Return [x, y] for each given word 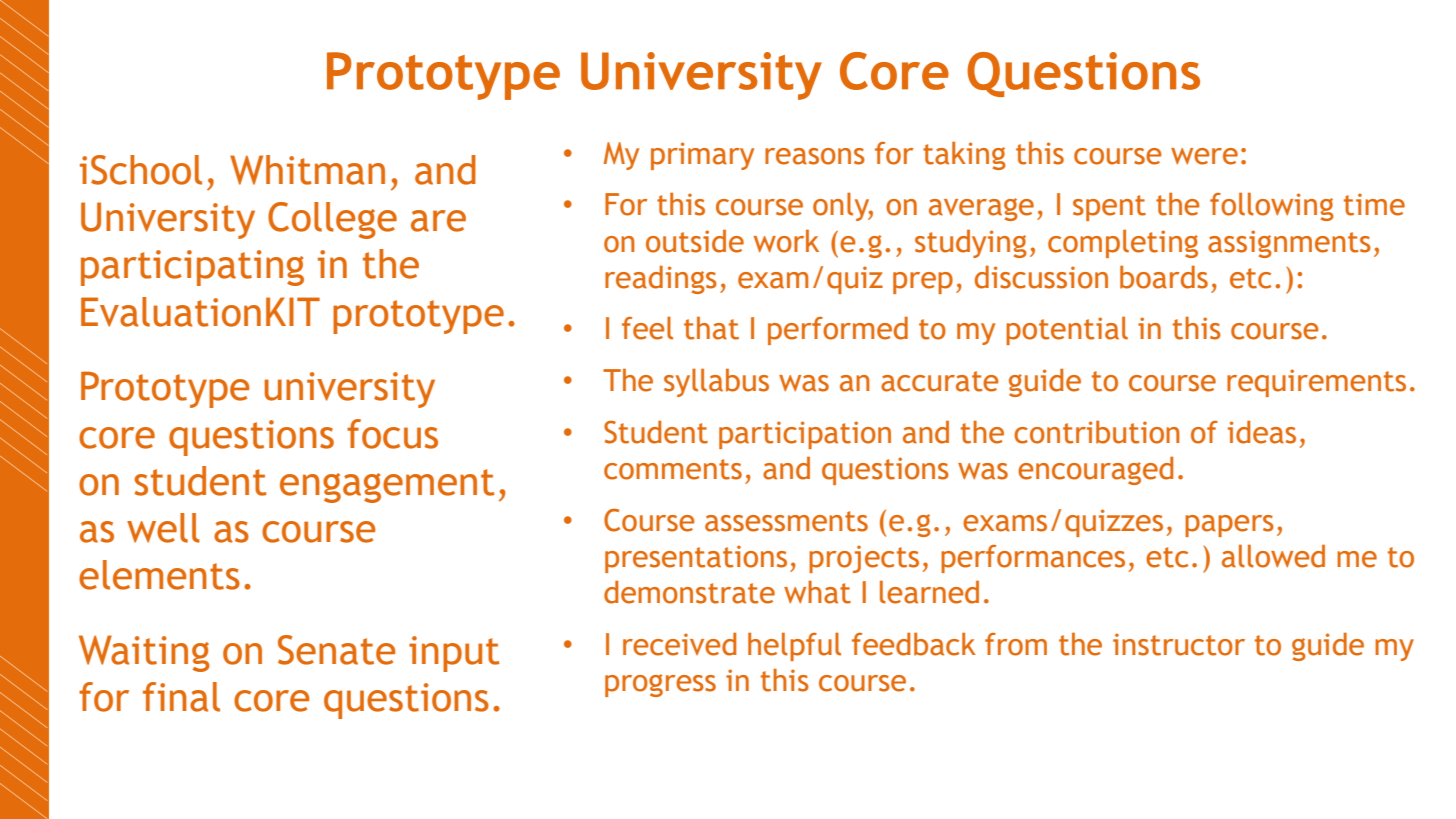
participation [805, 435]
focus [392, 434]
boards [1164, 277]
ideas [1262, 432]
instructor [1179, 644]
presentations [696, 559]
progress [660, 685]
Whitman [307, 170]
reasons [815, 156]
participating [192, 268]
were [1204, 156]
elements [159, 575]
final [181, 697]
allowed [1273, 556]
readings [661, 279]
